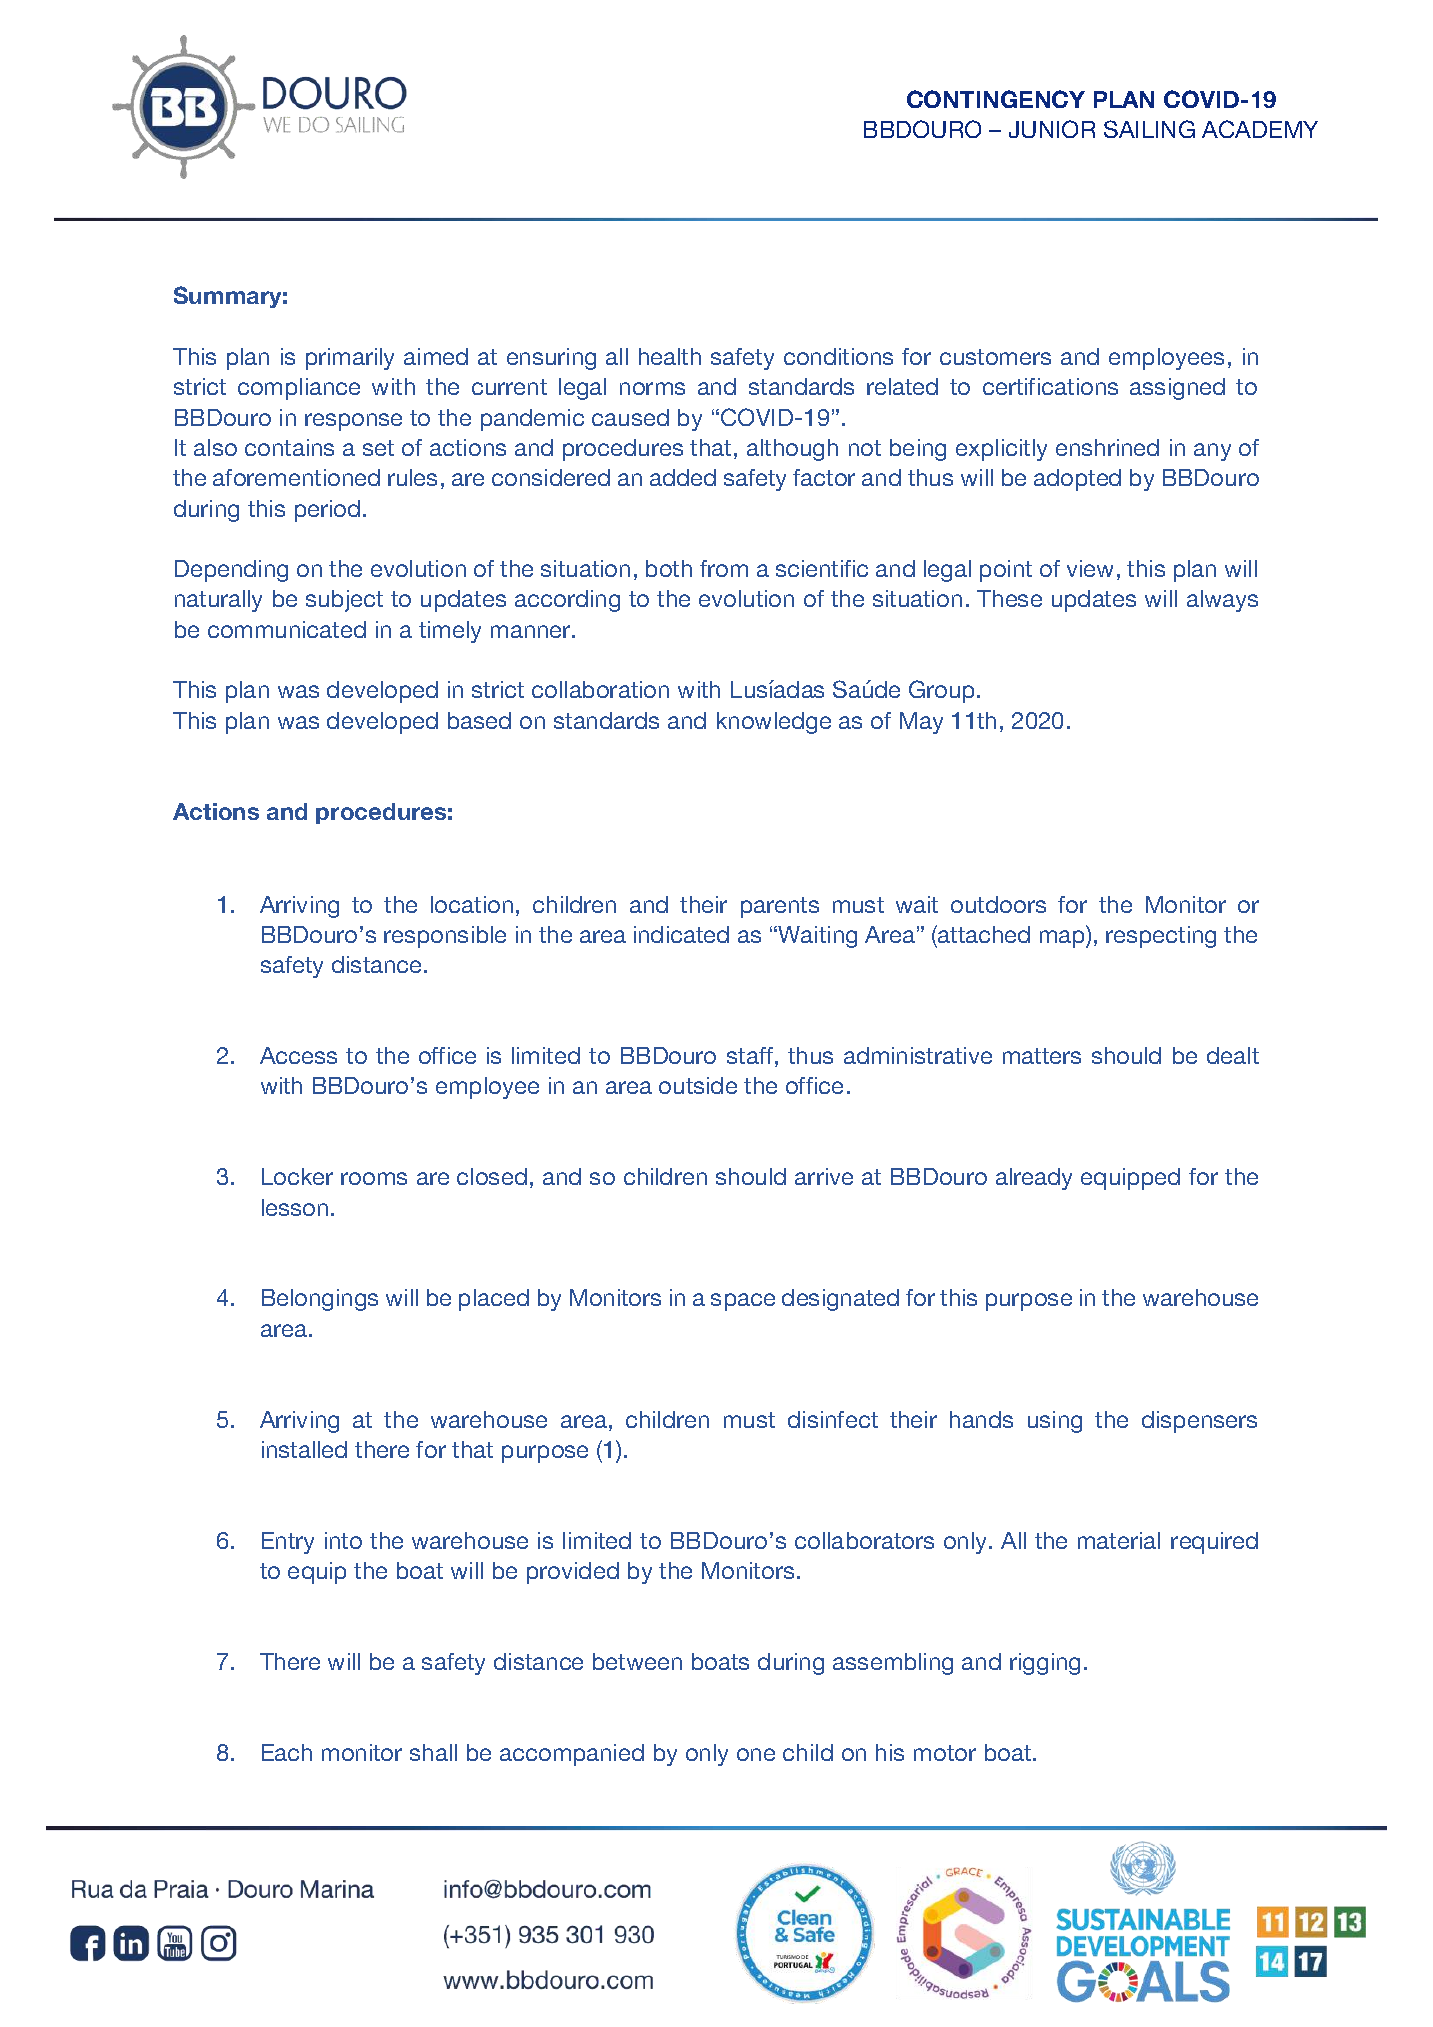 This image has width=1433, height=2027. Describe the element at coordinates (996, 99) in the image. I see `CONTINGENCY` at that location.
